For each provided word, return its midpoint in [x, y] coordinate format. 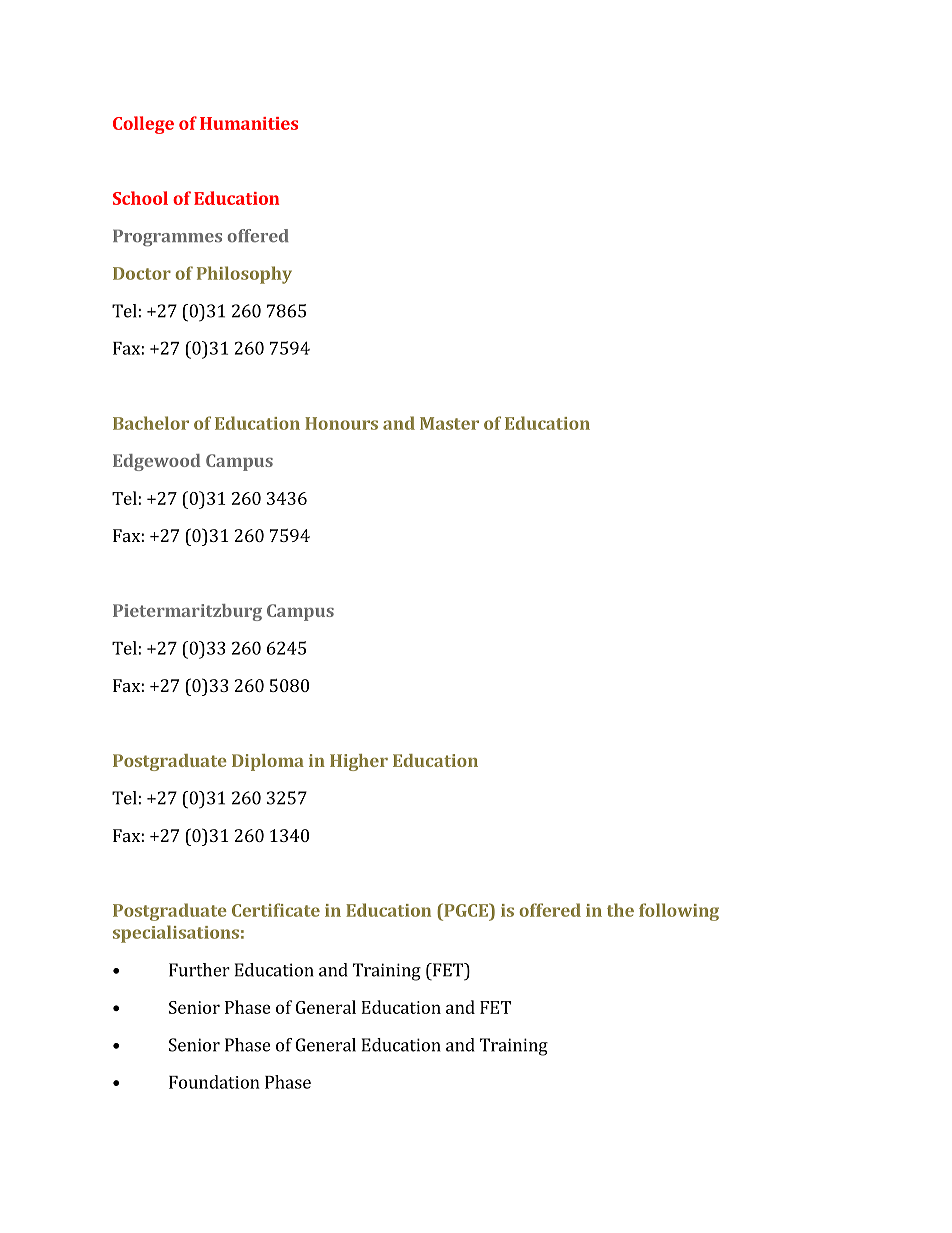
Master [449, 423]
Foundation [214, 1082]
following [679, 912]
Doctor [142, 273]
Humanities [249, 123]
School [140, 198]
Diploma [268, 762]
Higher [359, 762]
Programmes [167, 238]
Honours [341, 423]
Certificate [276, 910]
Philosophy [244, 275]
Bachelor [151, 423]
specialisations [176, 934]
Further [199, 970]
